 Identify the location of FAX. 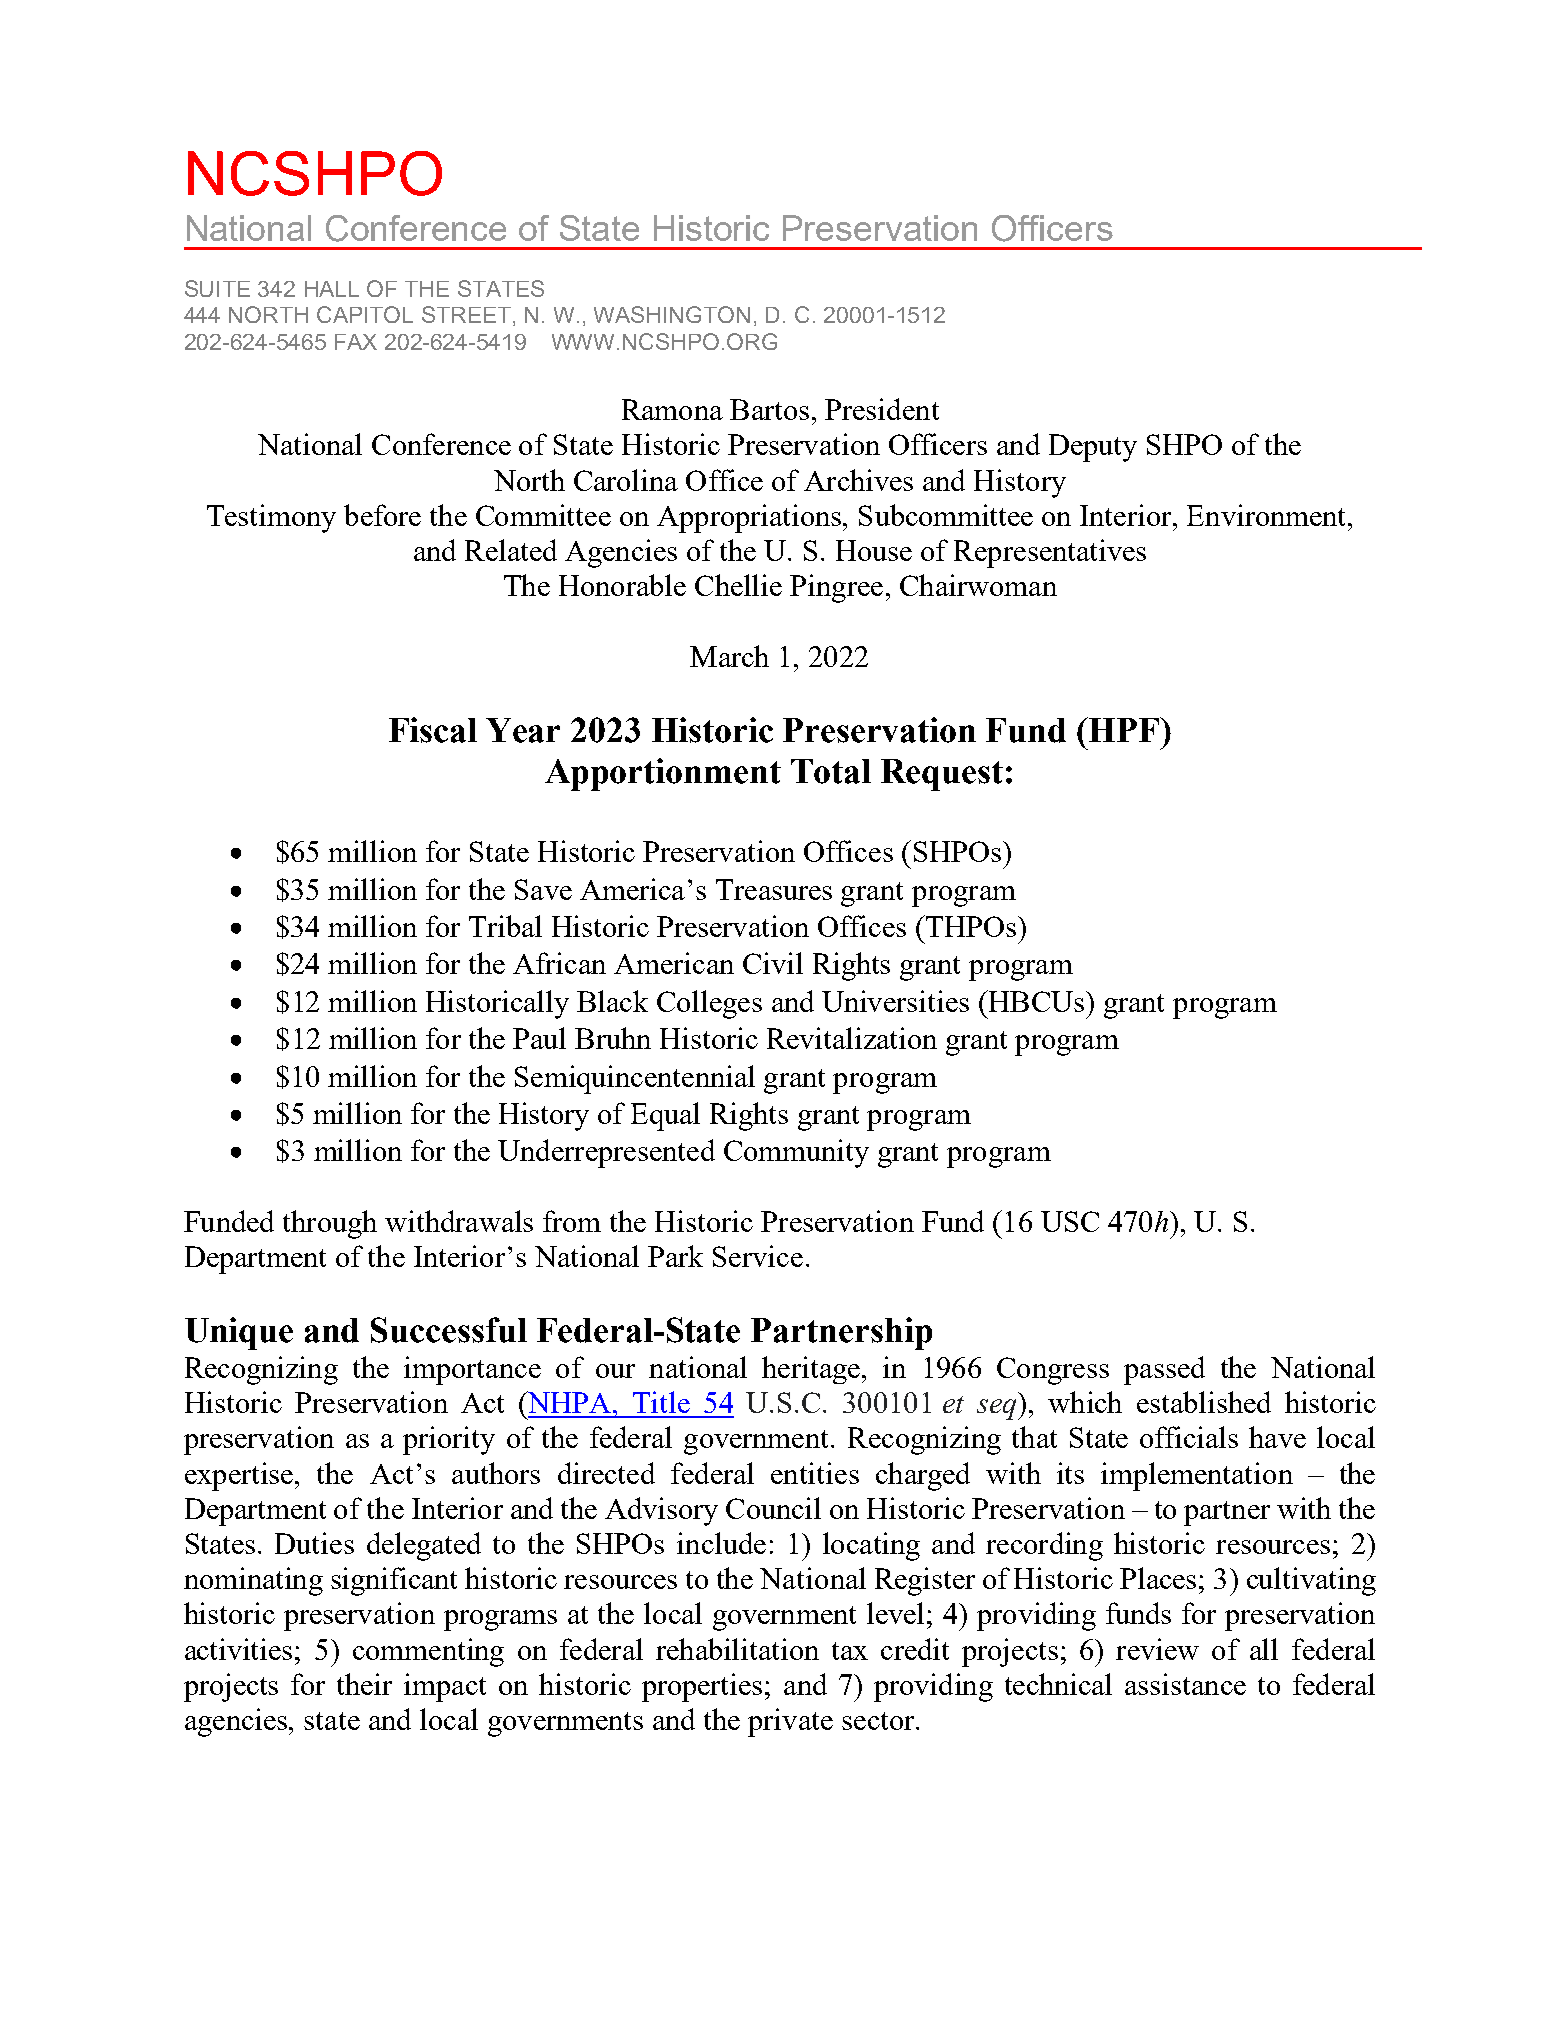
(356, 342).
